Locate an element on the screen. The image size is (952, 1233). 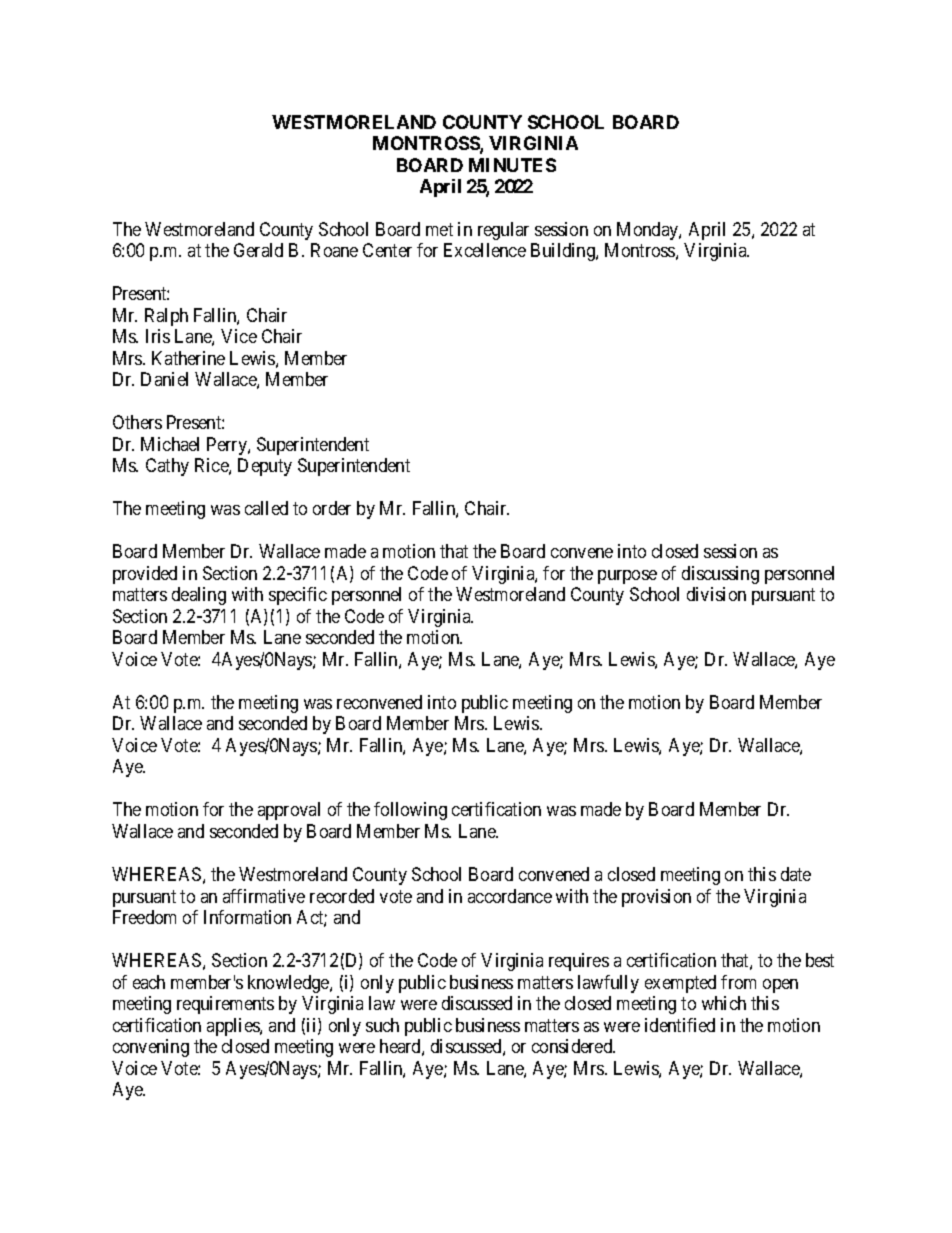
Building is located at coordinates (564, 252).
